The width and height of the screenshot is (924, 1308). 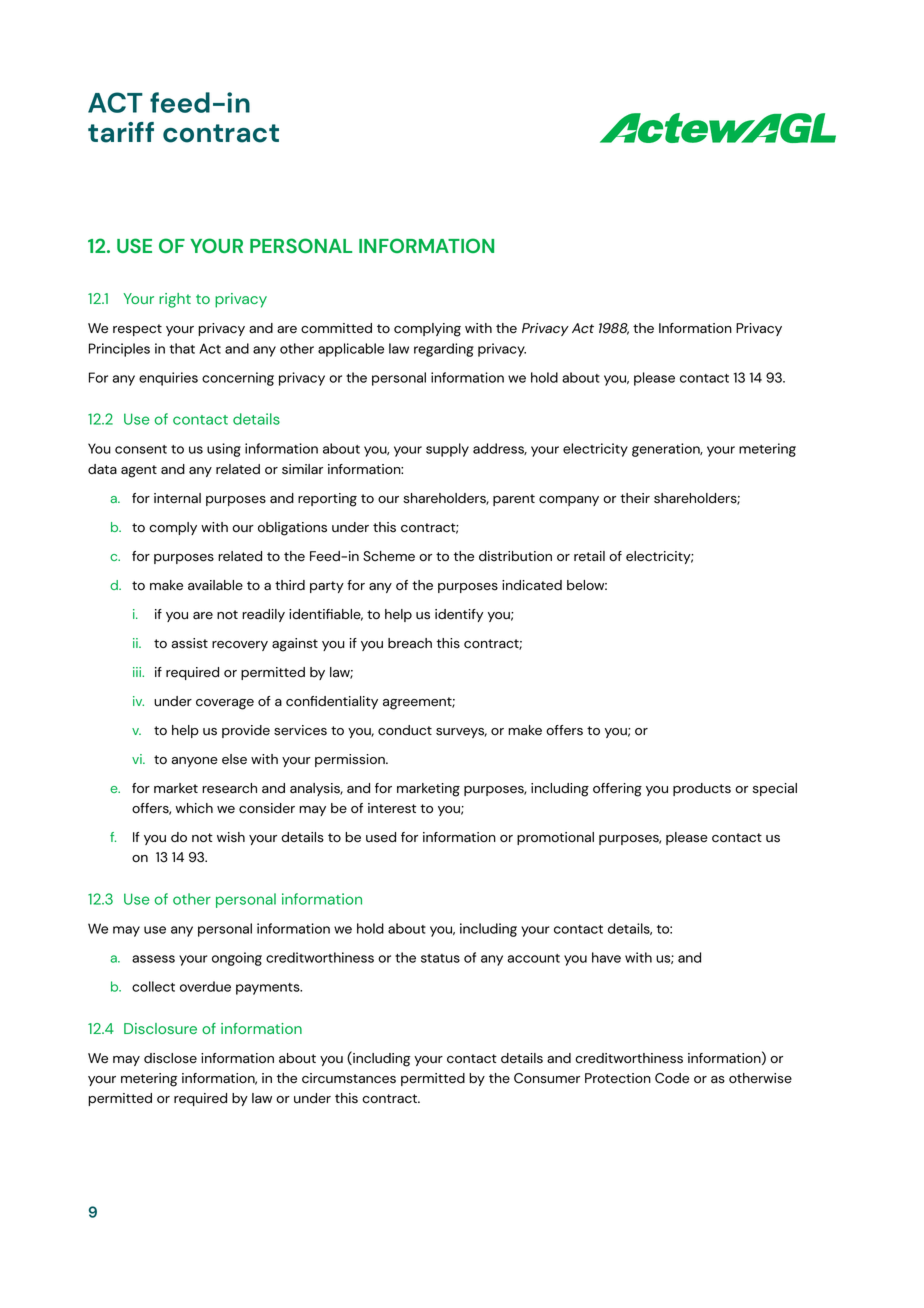 What do you see at coordinates (121, 132) in the screenshot?
I see `tariff` at bounding box center [121, 132].
